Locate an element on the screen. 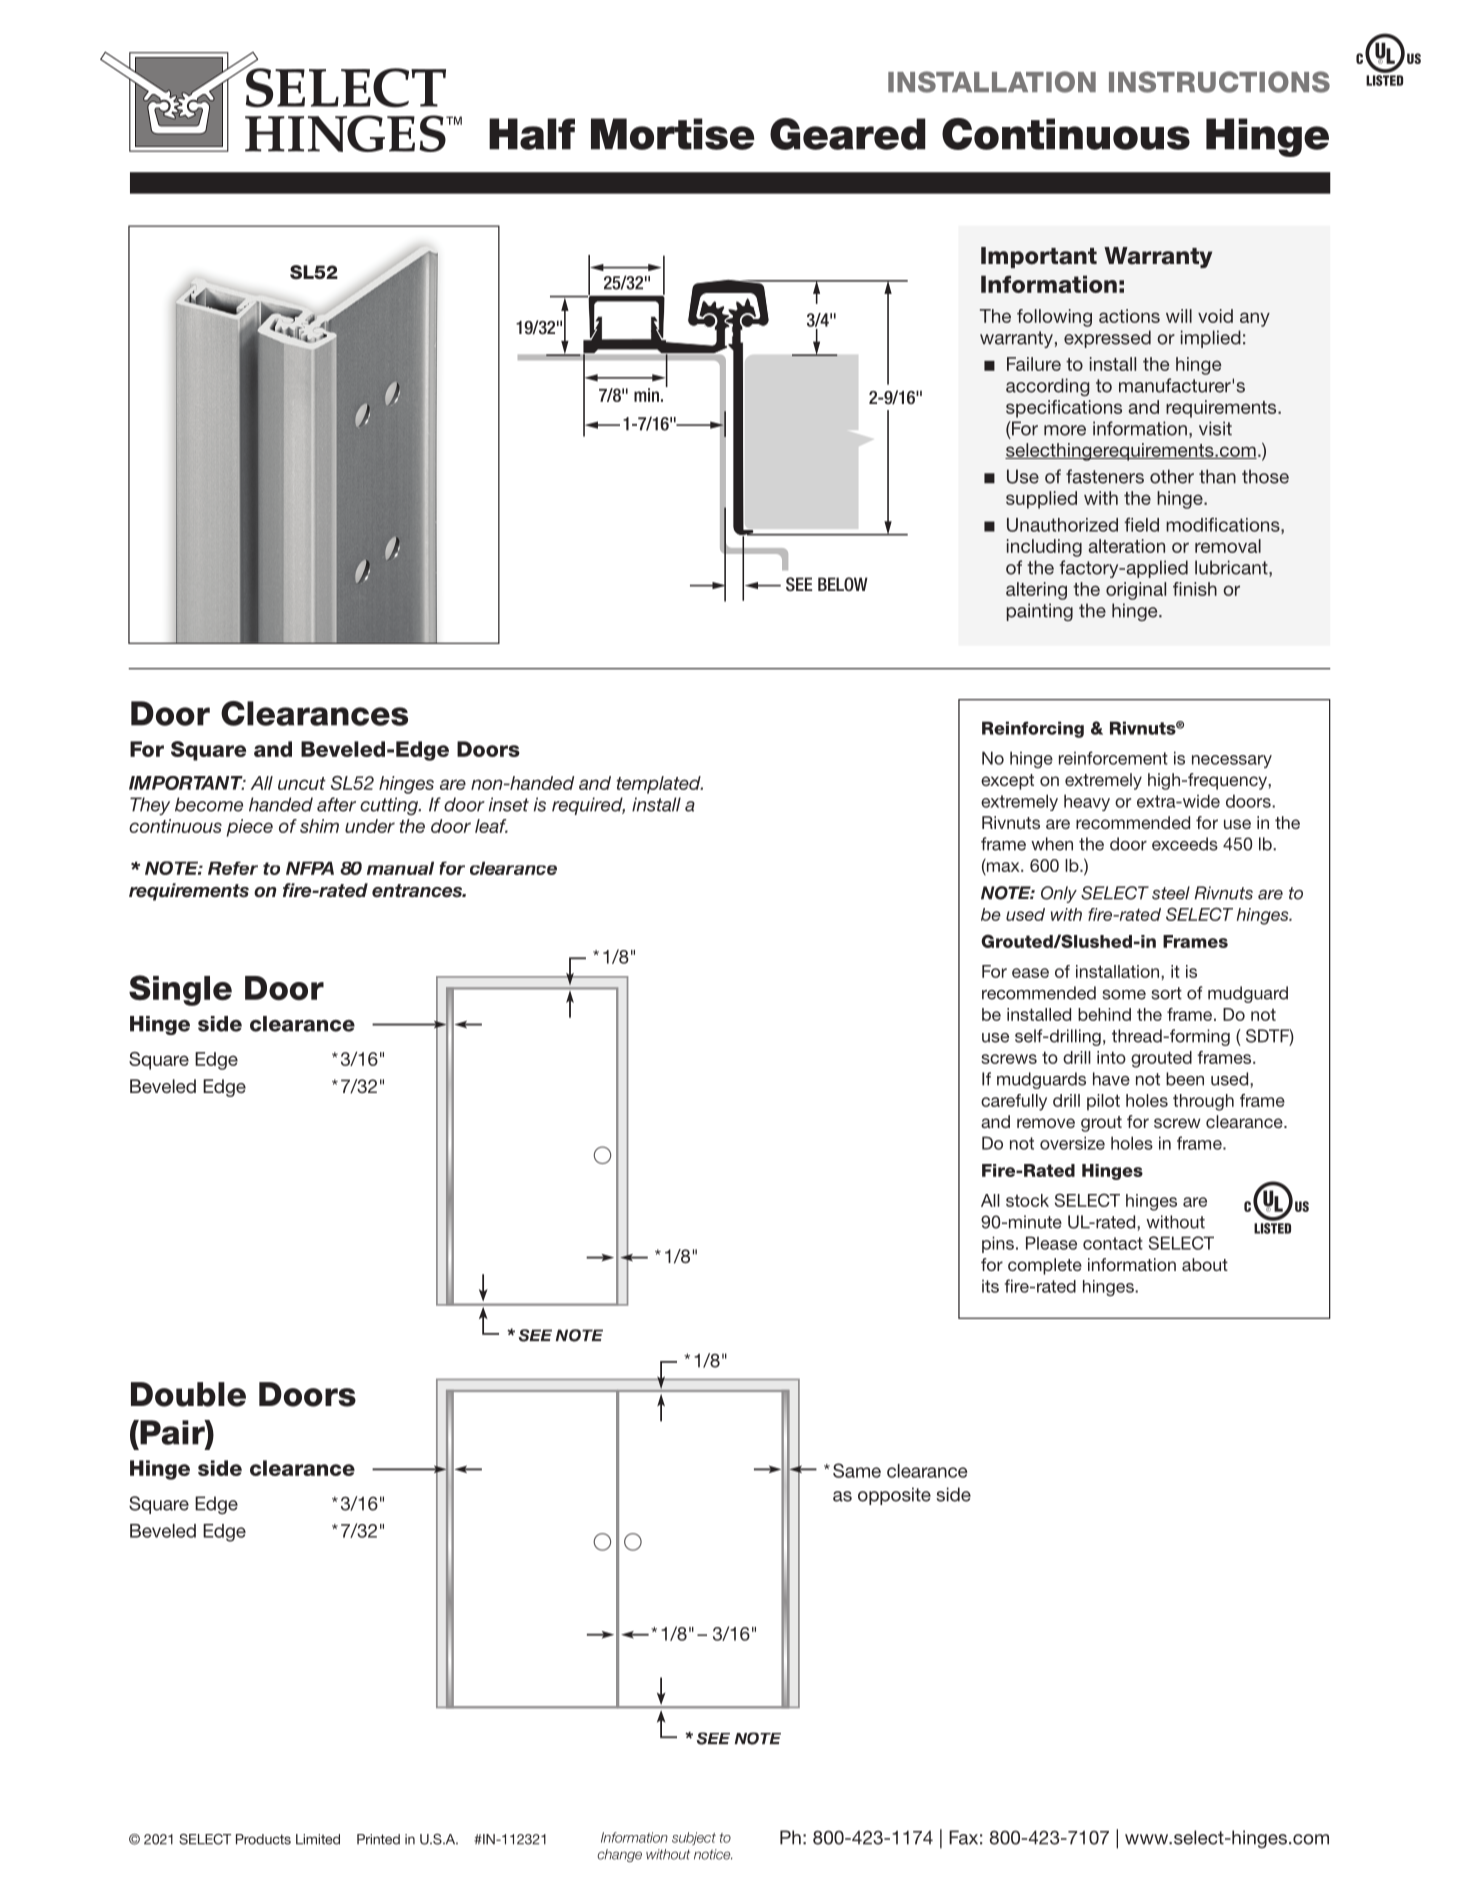  Mortise is located at coordinates (673, 134).
